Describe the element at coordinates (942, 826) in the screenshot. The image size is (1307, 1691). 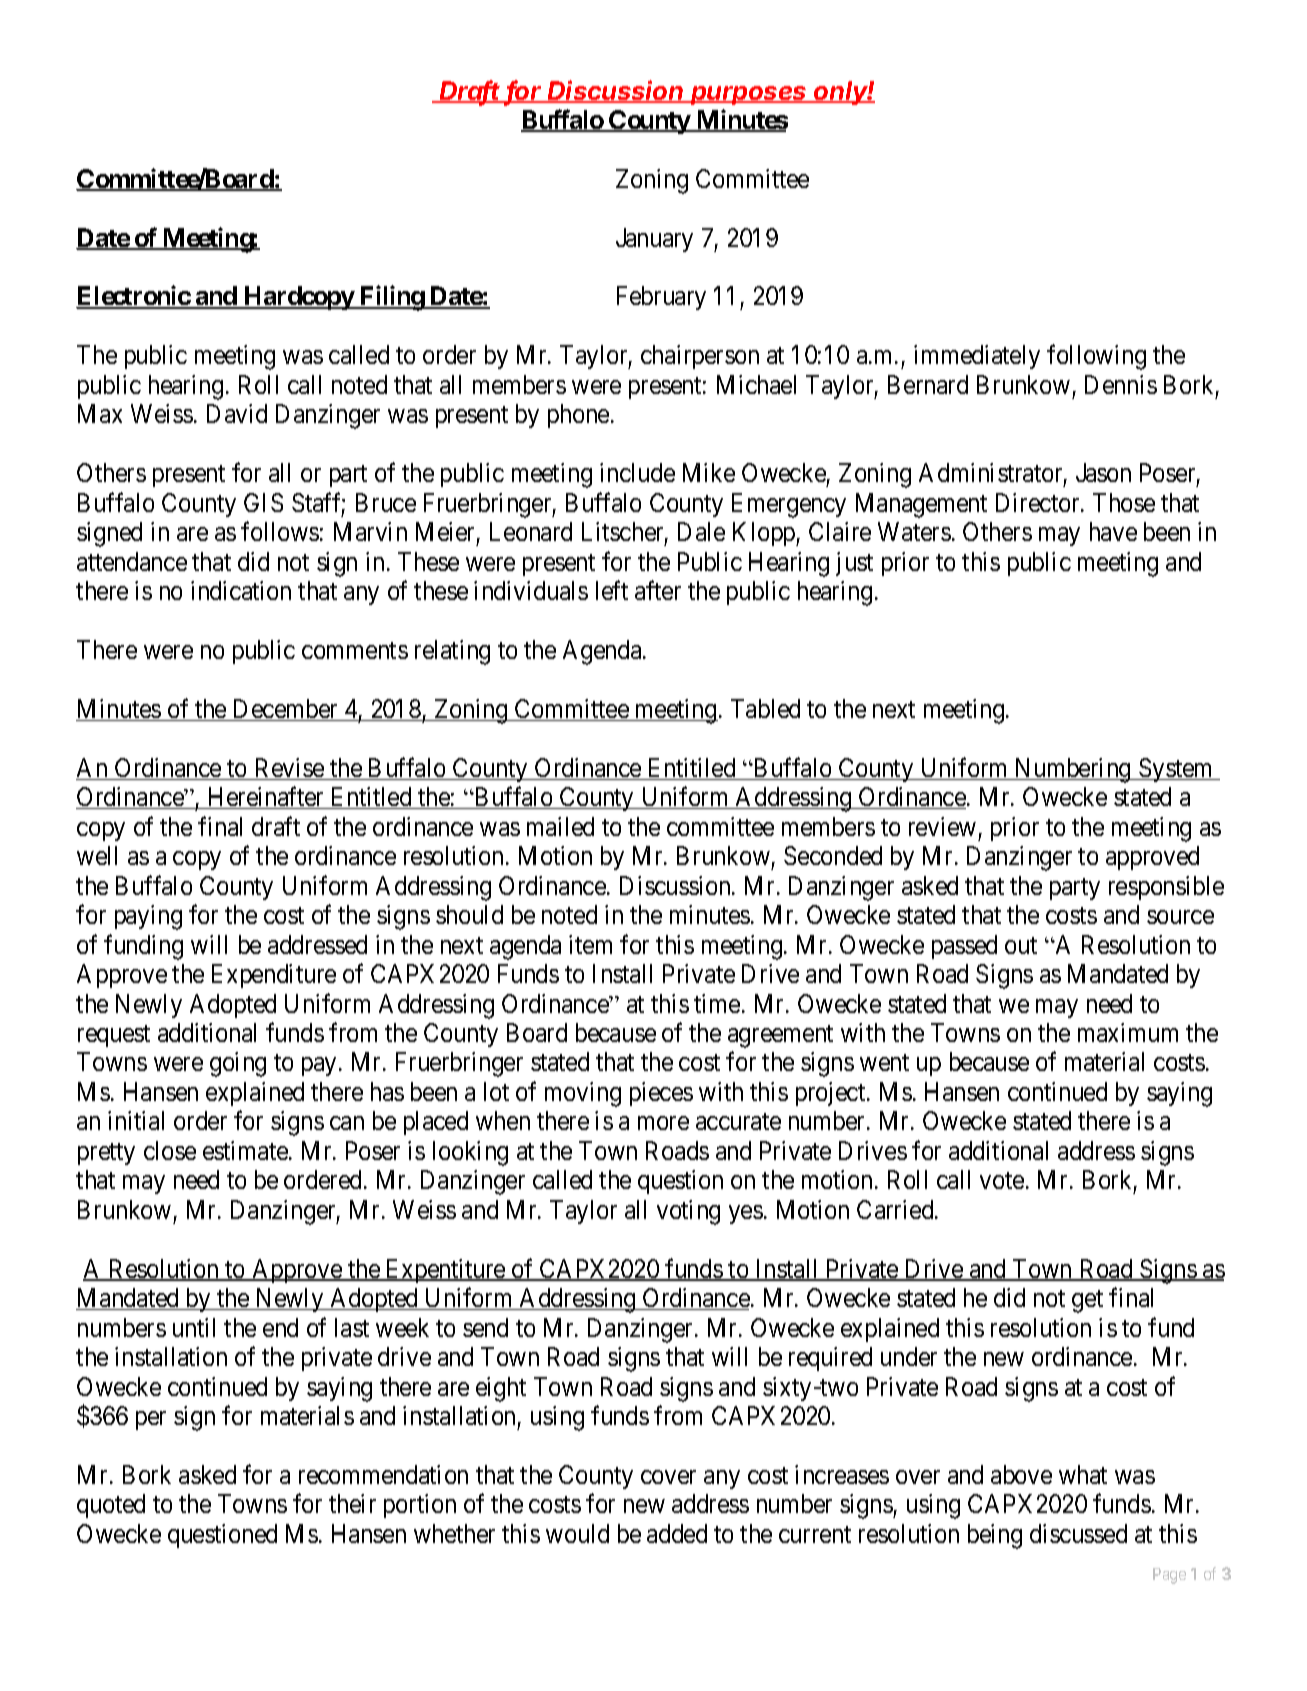
I see `review` at that location.
